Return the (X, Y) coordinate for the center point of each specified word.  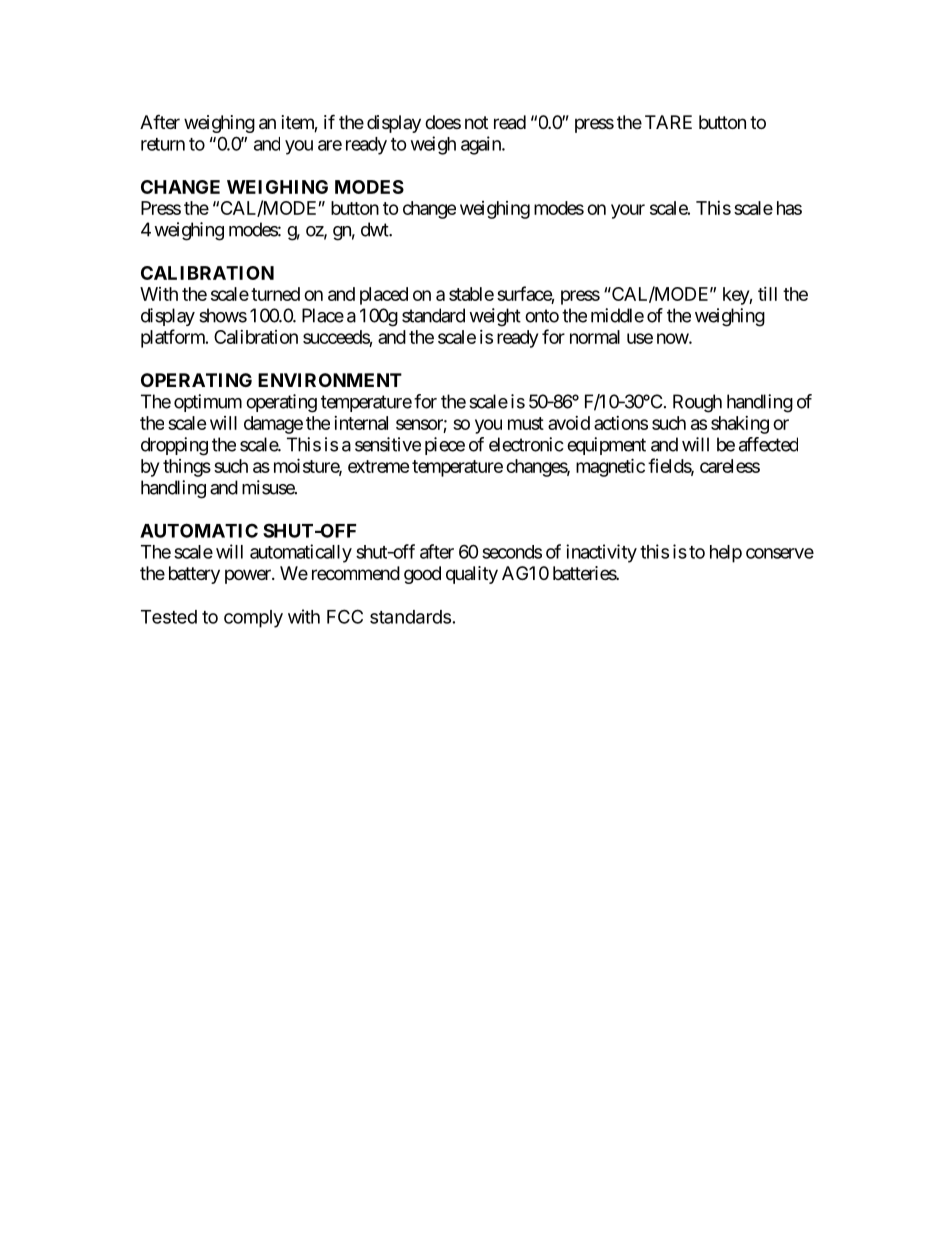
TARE (668, 122)
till (767, 294)
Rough (697, 403)
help (726, 554)
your (628, 211)
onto (542, 316)
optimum (208, 403)
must (526, 423)
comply (253, 619)
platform (174, 338)
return (163, 144)
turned (275, 294)
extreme (379, 466)
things (187, 468)
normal (595, 337)
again (482, 145)
